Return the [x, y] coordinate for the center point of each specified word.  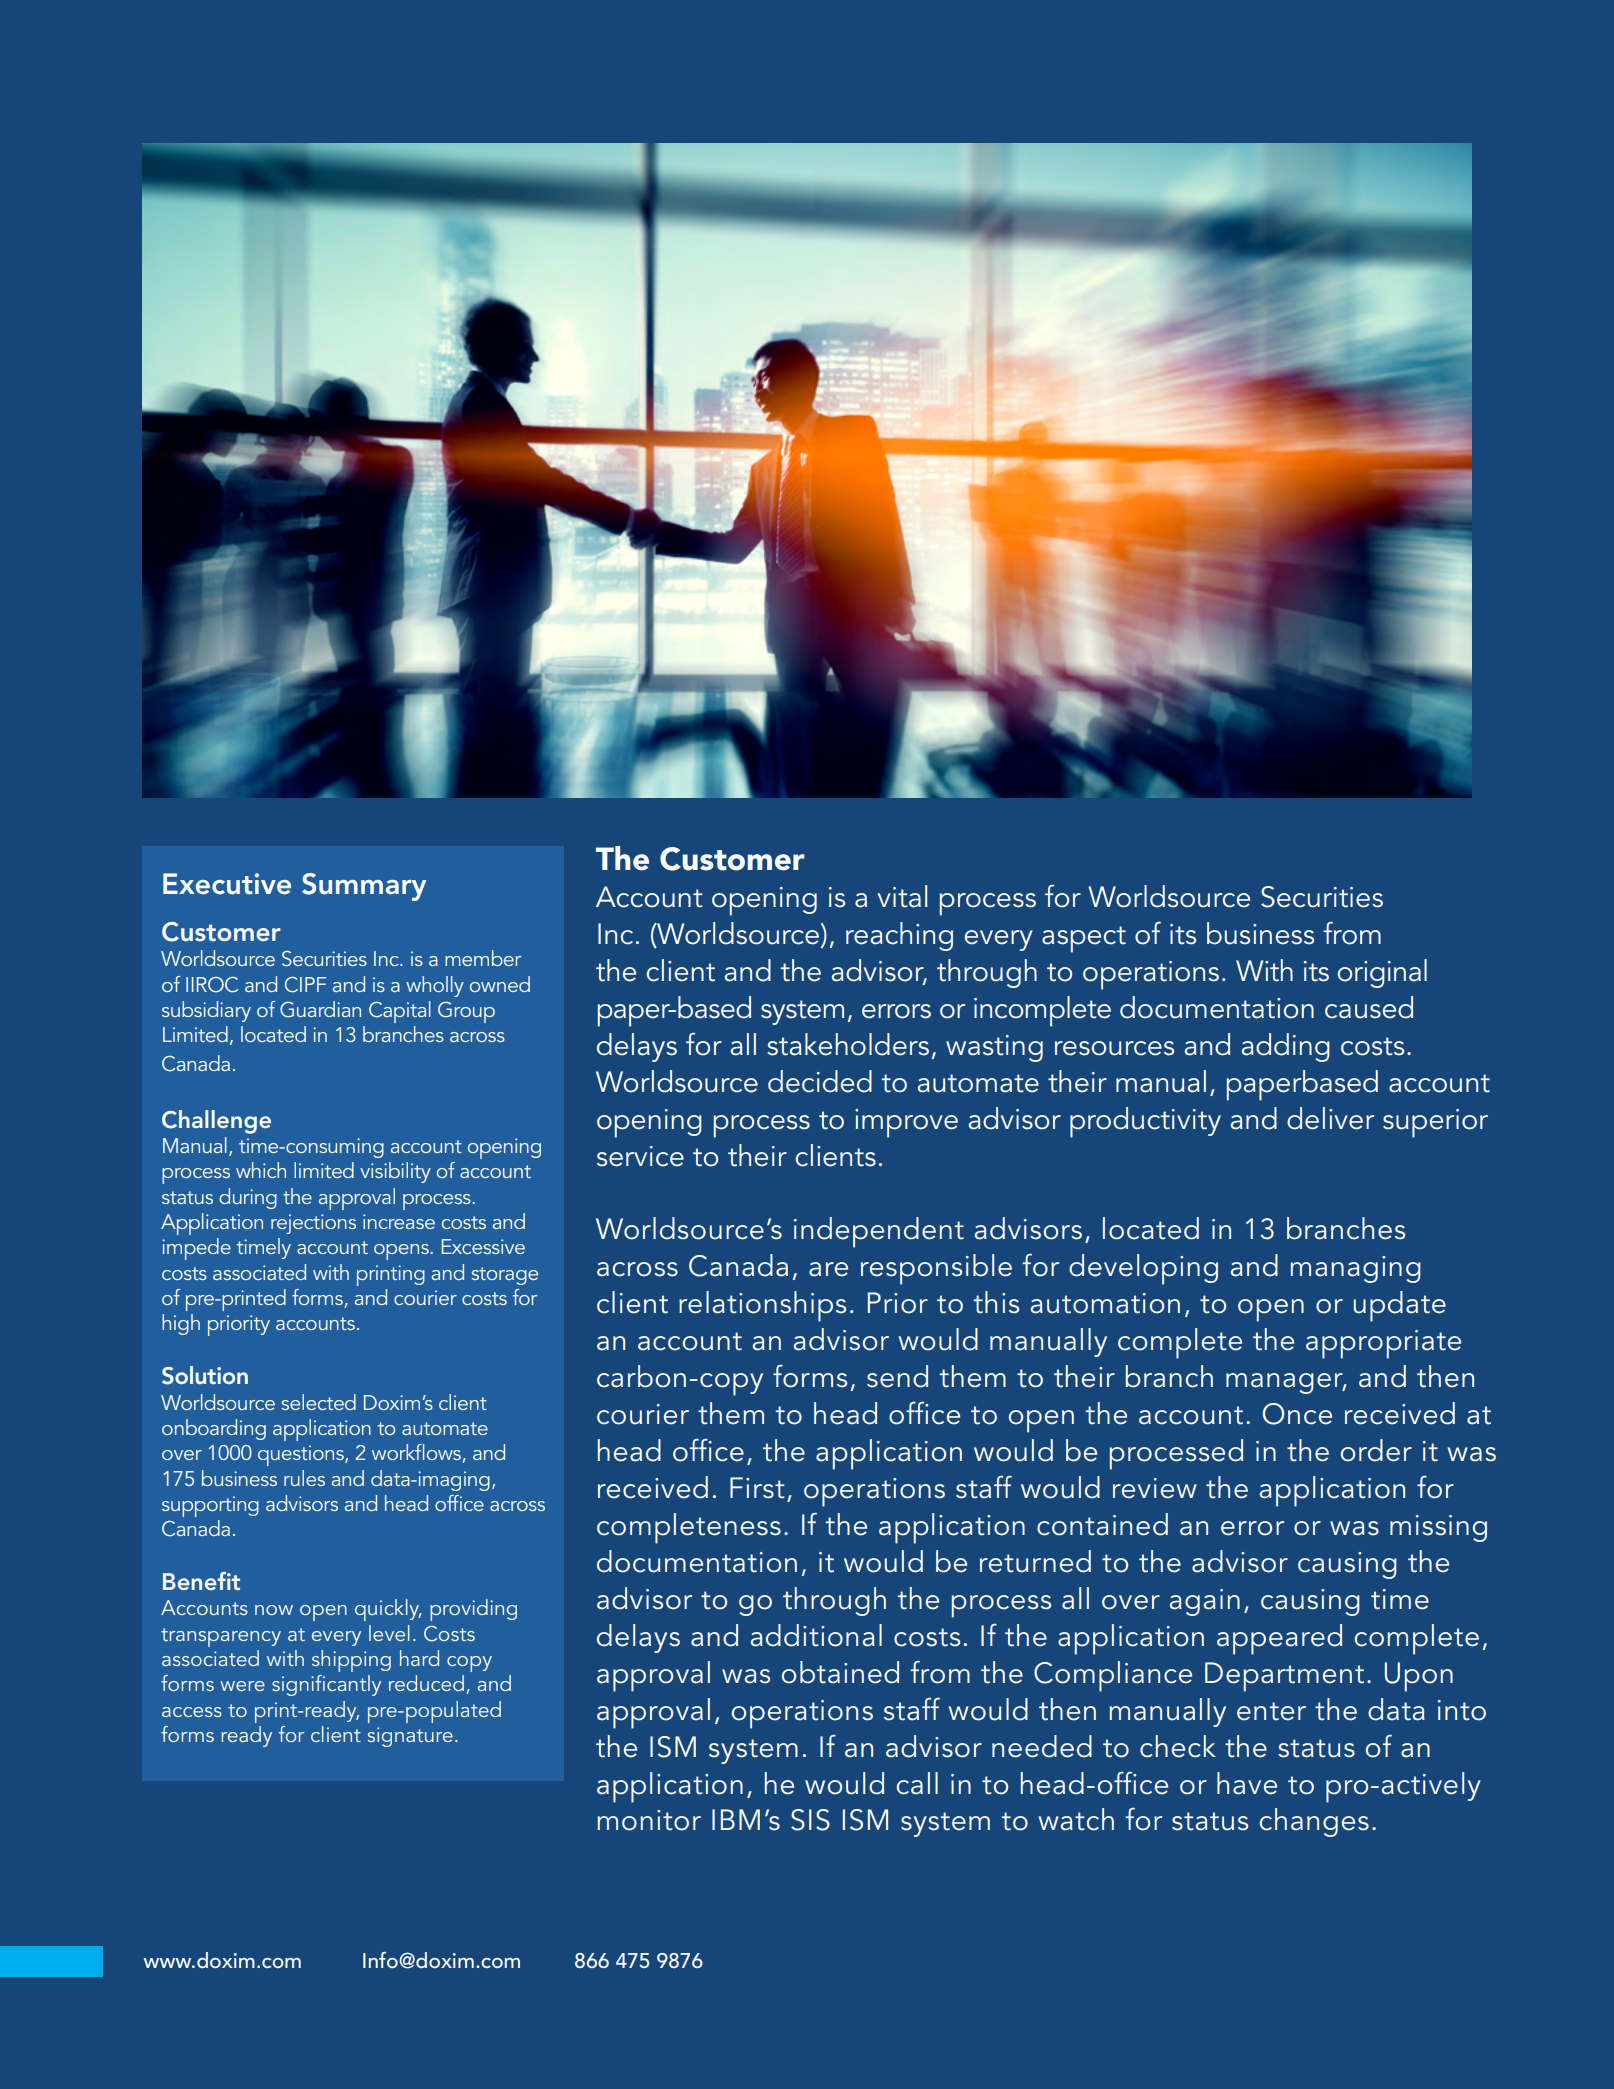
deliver [1330, 1118]
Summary [364, 887]
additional [816, 1635]
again [1205, 1602]
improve [906, 1123]
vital [902, 896]
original [1382, 973]
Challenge [216, 1122]
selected [318, 1402]
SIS [810, 1820]
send [897, 1376]
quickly [388, 1610]
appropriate [1383, 1344]
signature [410, 1737]
